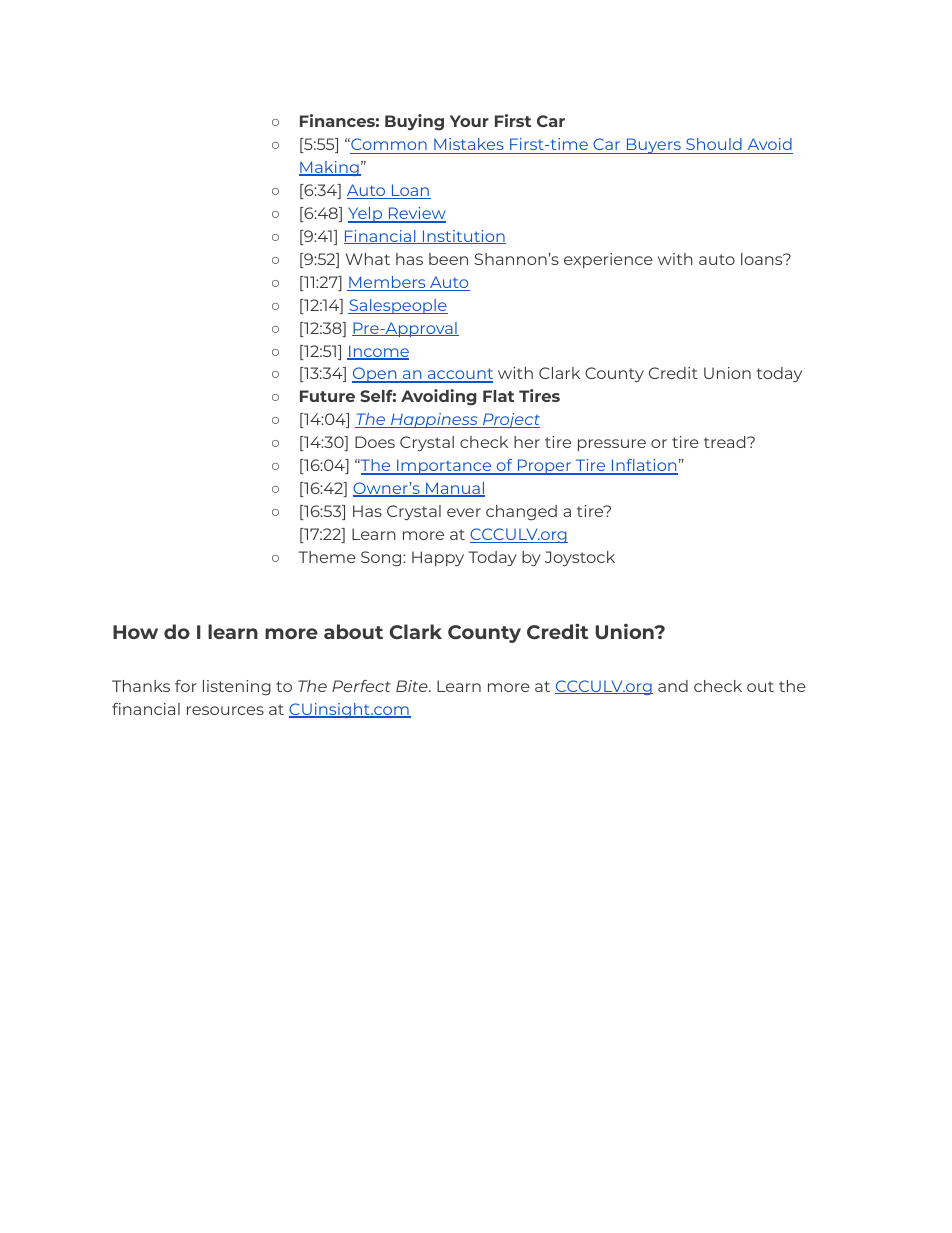  What do you see at coordinates (414, 122) in the page?
I see `Buying` at bounding box center [414, 122].
